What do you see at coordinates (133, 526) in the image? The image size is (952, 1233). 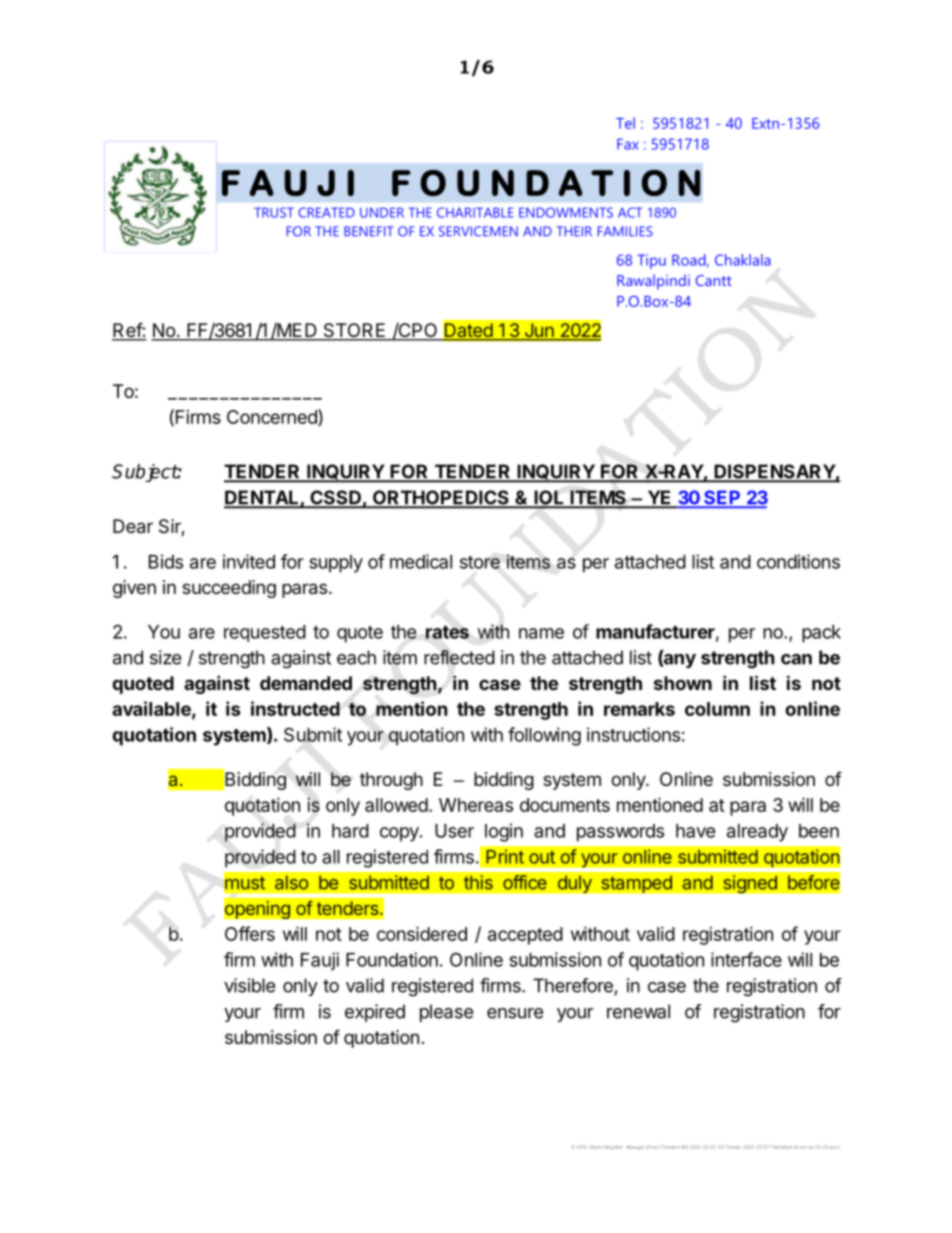 I see `Dear` at bounding box center [133, 526].
